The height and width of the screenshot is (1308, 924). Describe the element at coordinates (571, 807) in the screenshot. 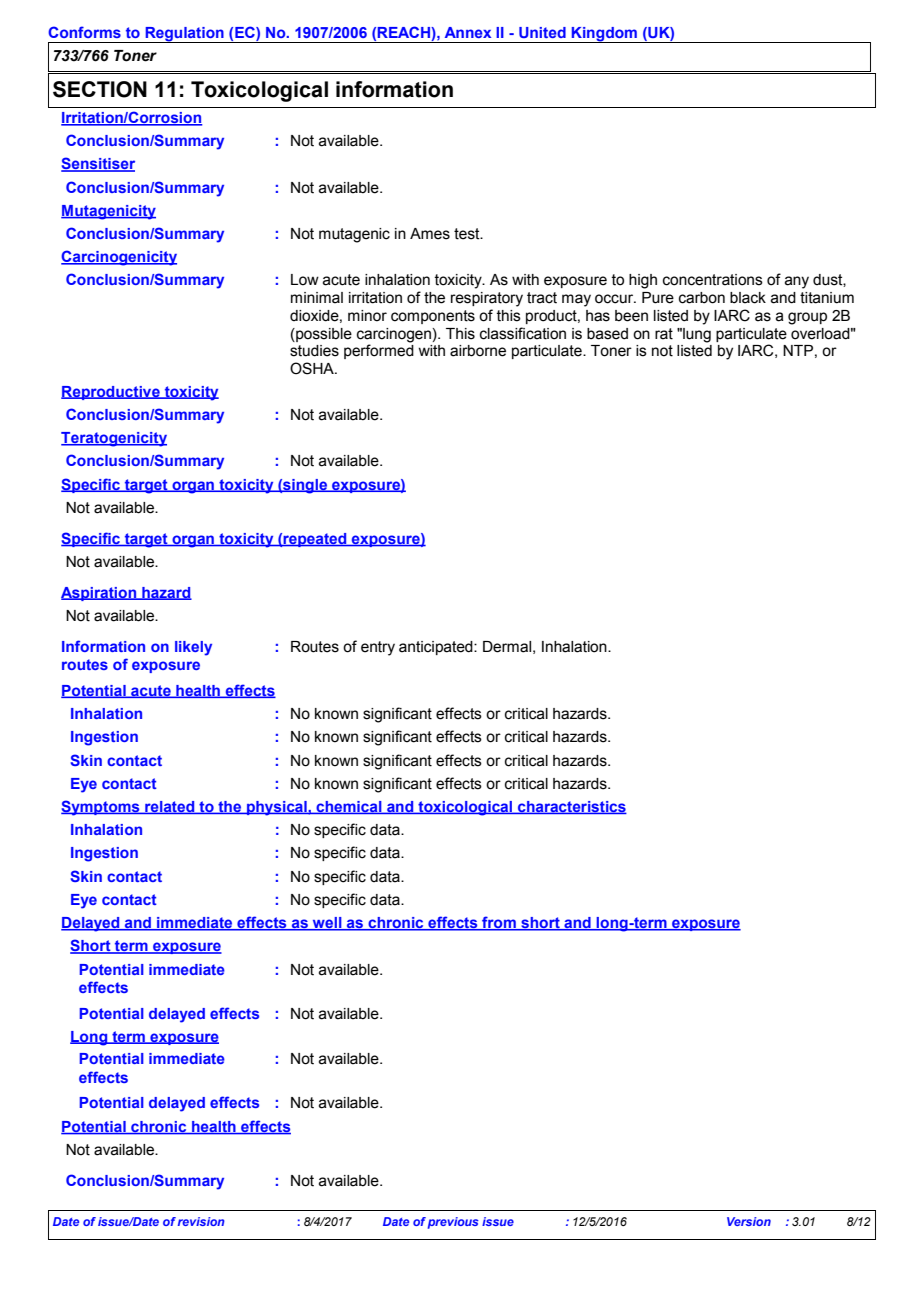

I see `characteristics` at that location.
